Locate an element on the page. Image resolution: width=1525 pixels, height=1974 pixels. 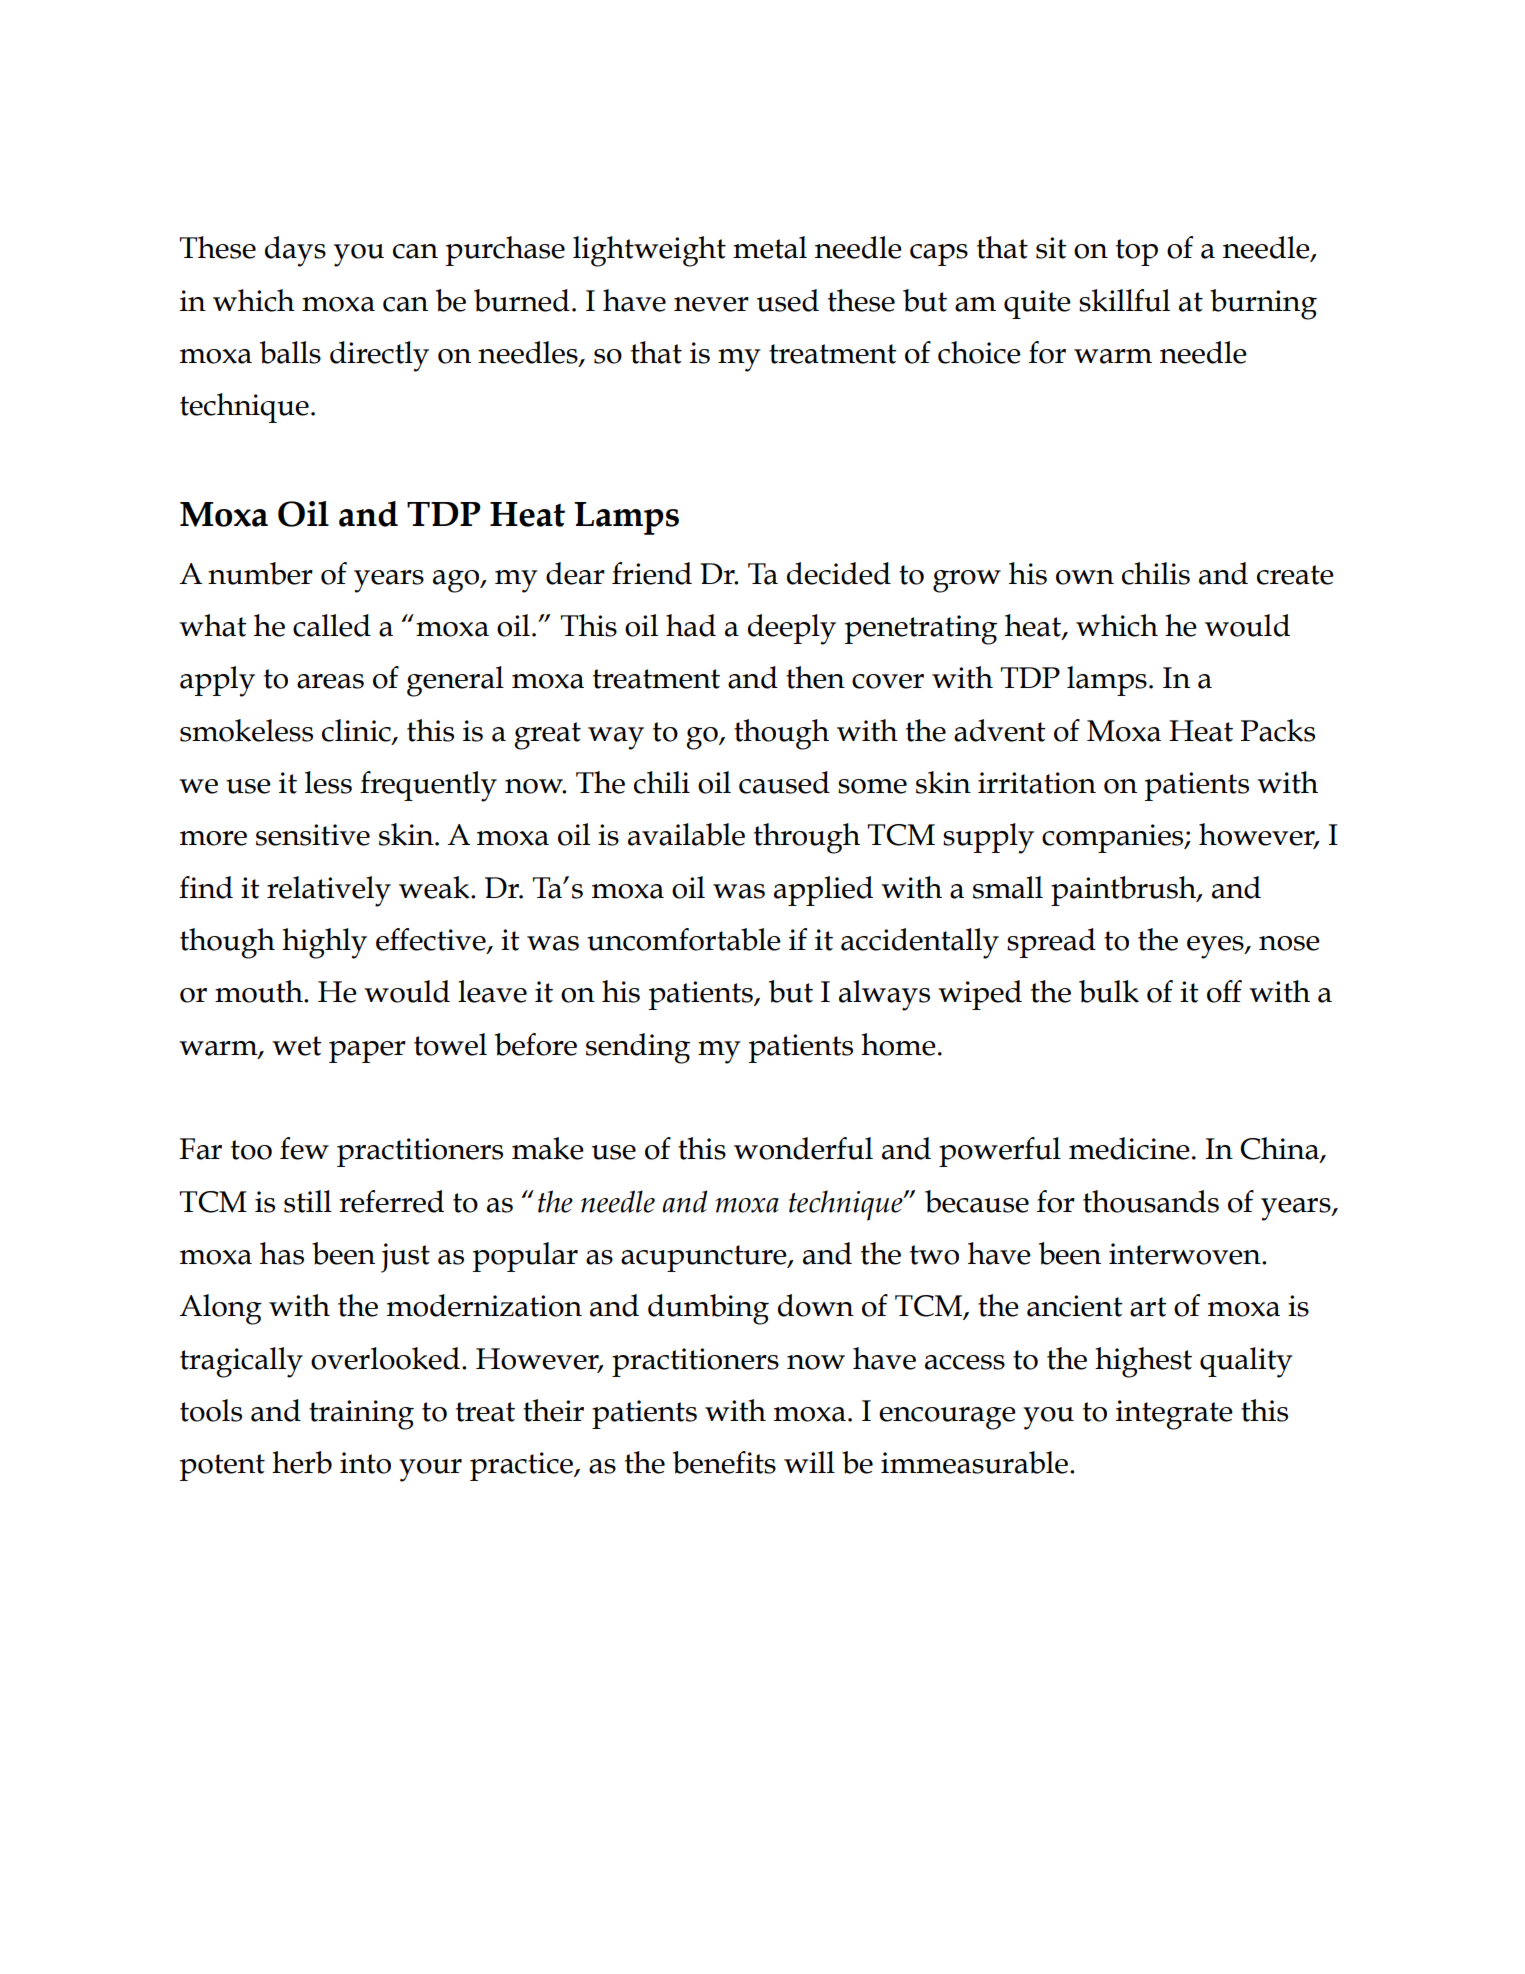
days is located at coordinates (295, 251).
